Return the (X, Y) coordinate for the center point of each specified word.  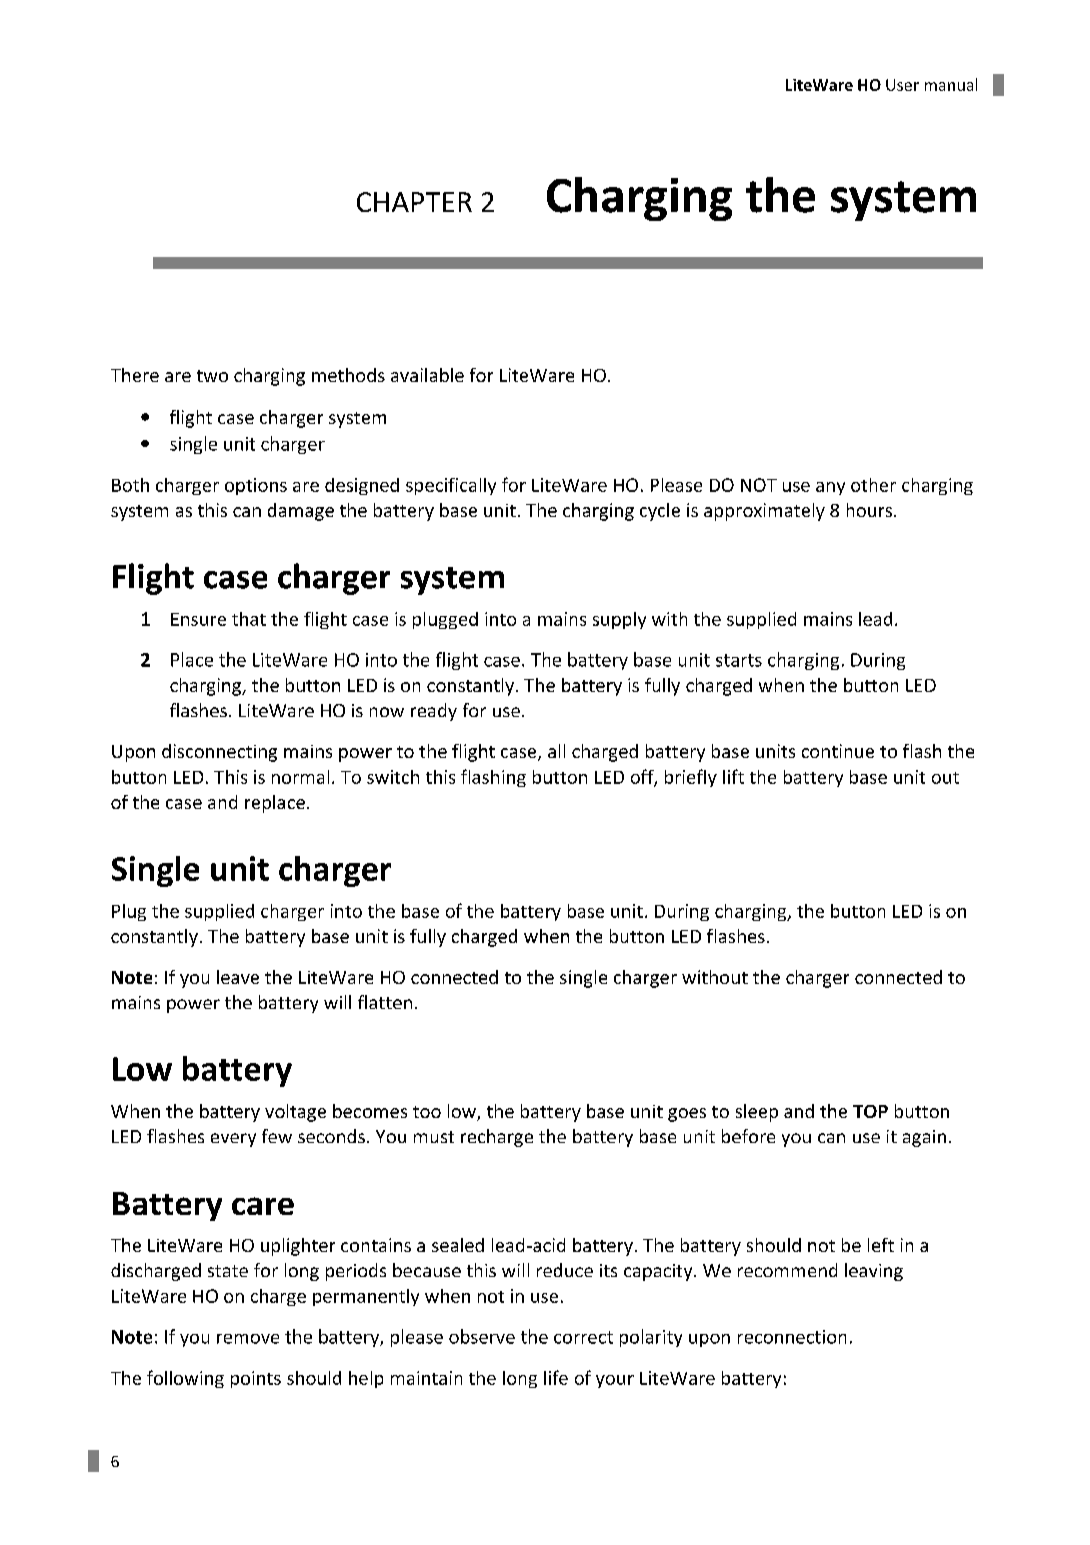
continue (838, 751)
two (212, 376)
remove (248, 1339)
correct (583, 1337)
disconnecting (219, 753)
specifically (451, 486)
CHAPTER (414, 202)
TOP (870, 1111)
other (873, 485)
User (902, 85)
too (427, 1112)
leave (238, 977)
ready (434, 712)
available (427, 375)
